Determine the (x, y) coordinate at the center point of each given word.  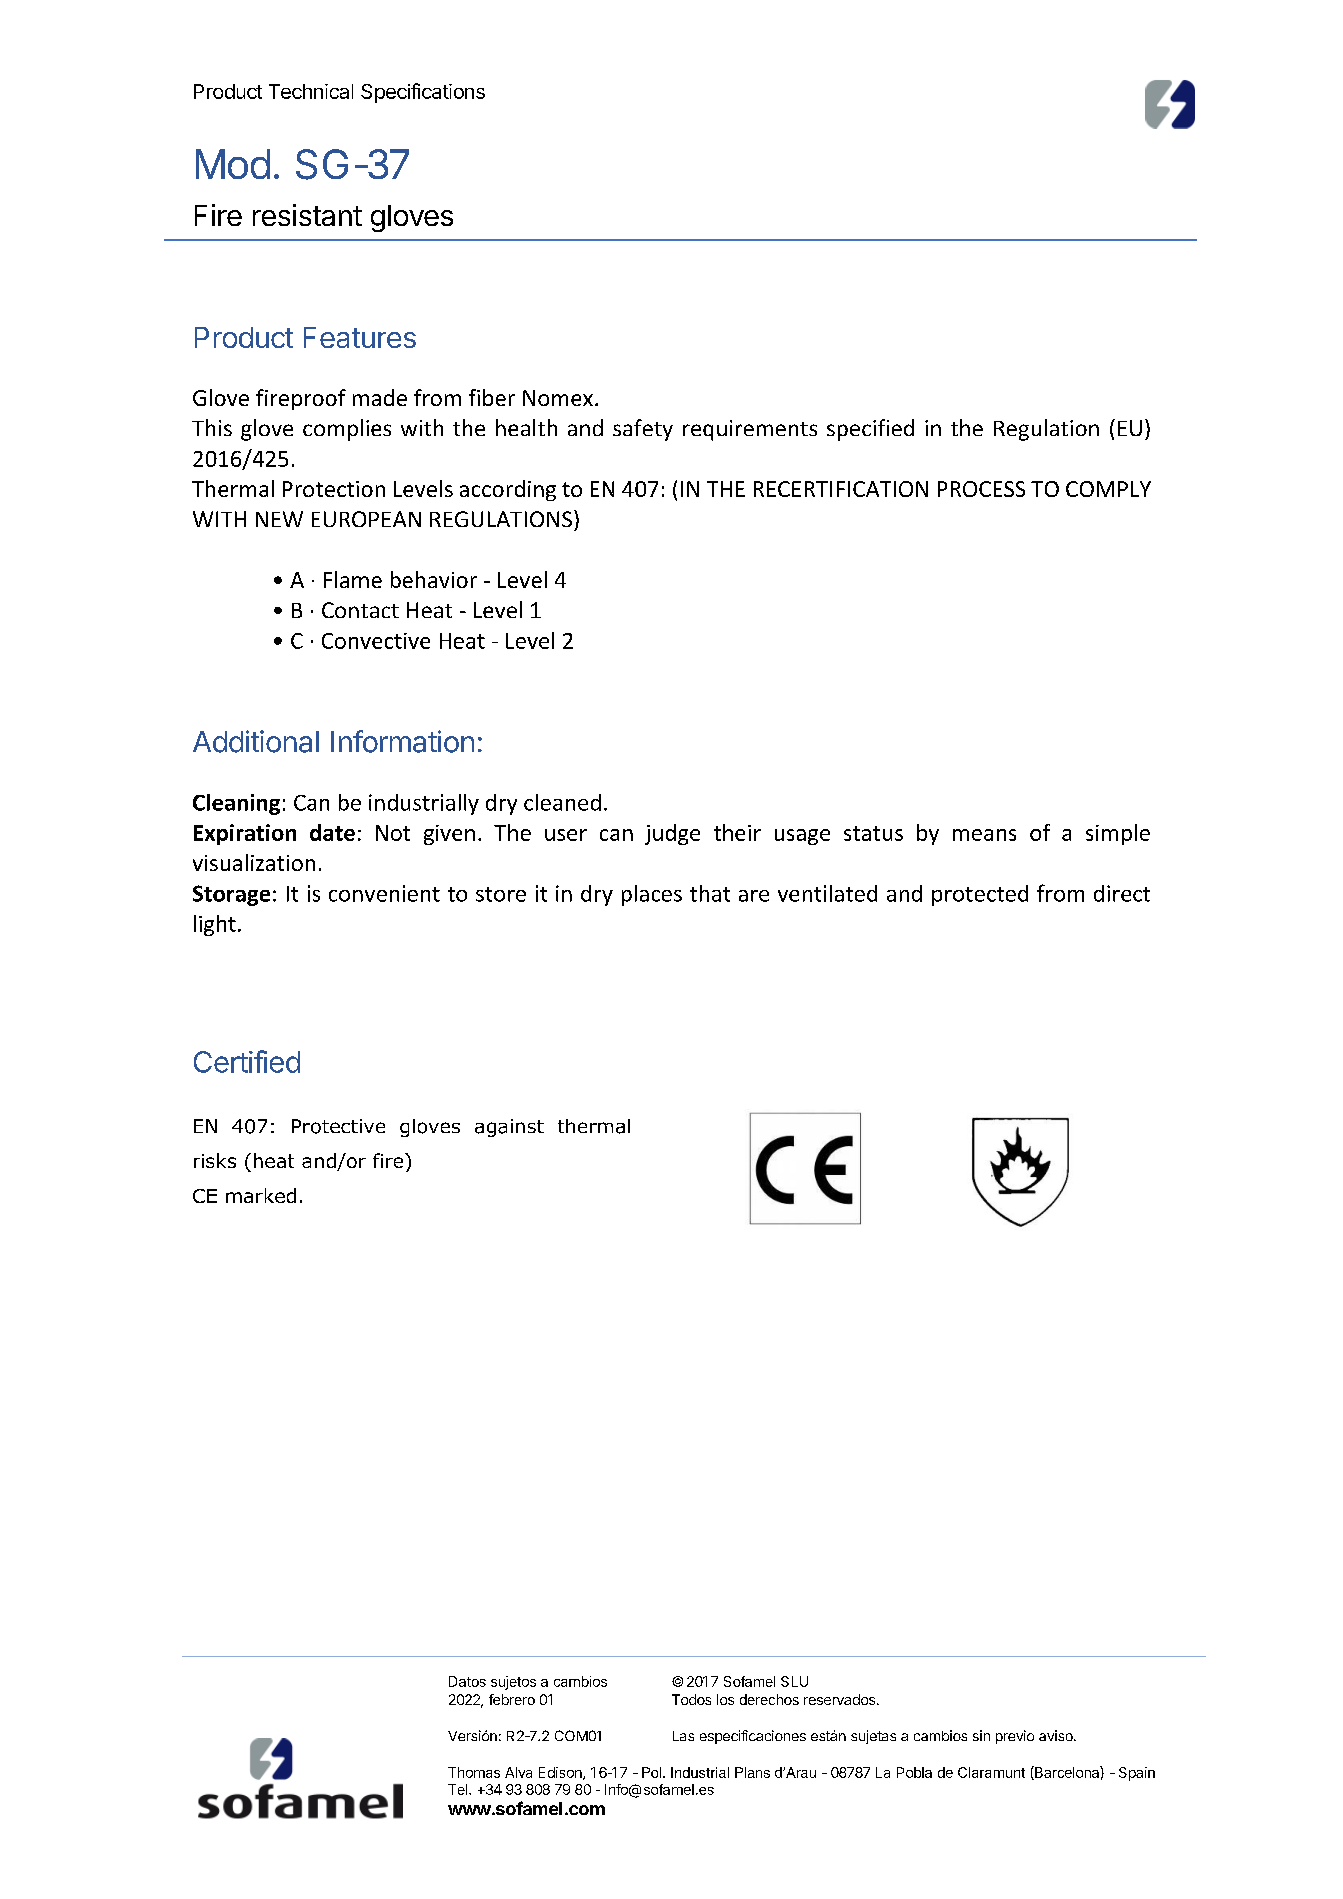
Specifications (423, 93)
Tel (459, 1789)
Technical (311, 91)
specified (870, 430)
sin (981, 1735)
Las (683, 1736)
